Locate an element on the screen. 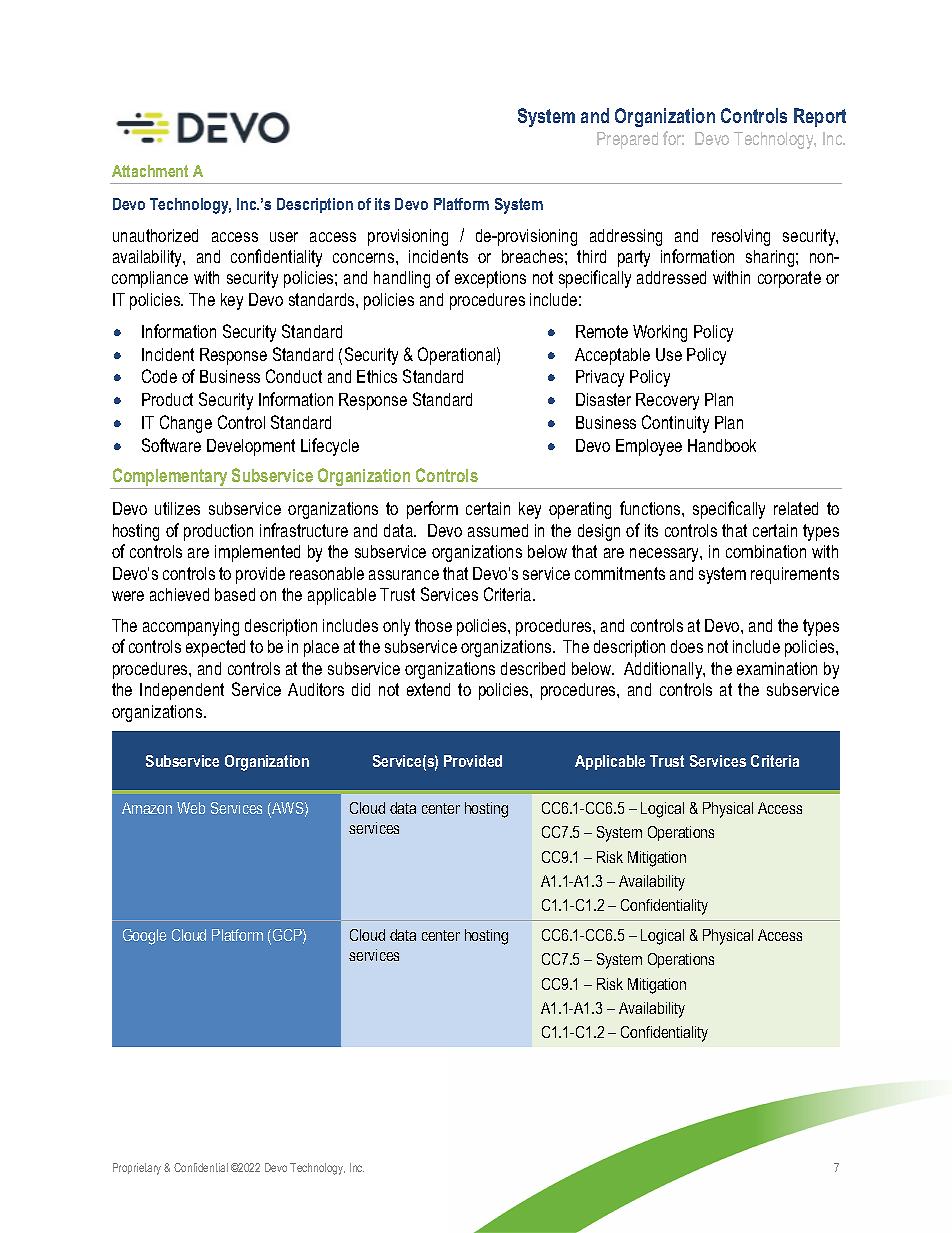 The image size is (952, 1233). expected is located at coordinates (215, 648).
